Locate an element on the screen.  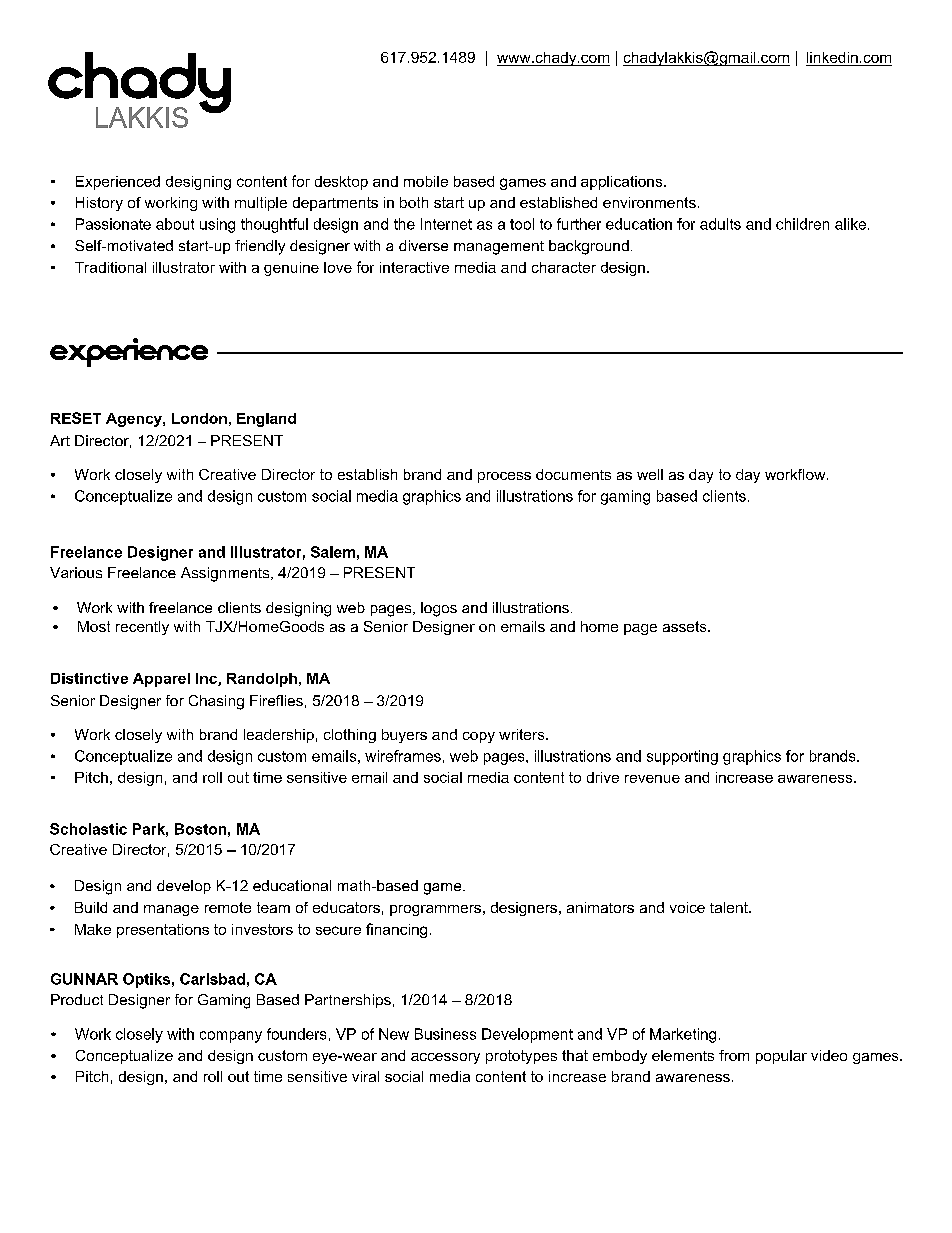
copy is located at coordinates (479, 737).
